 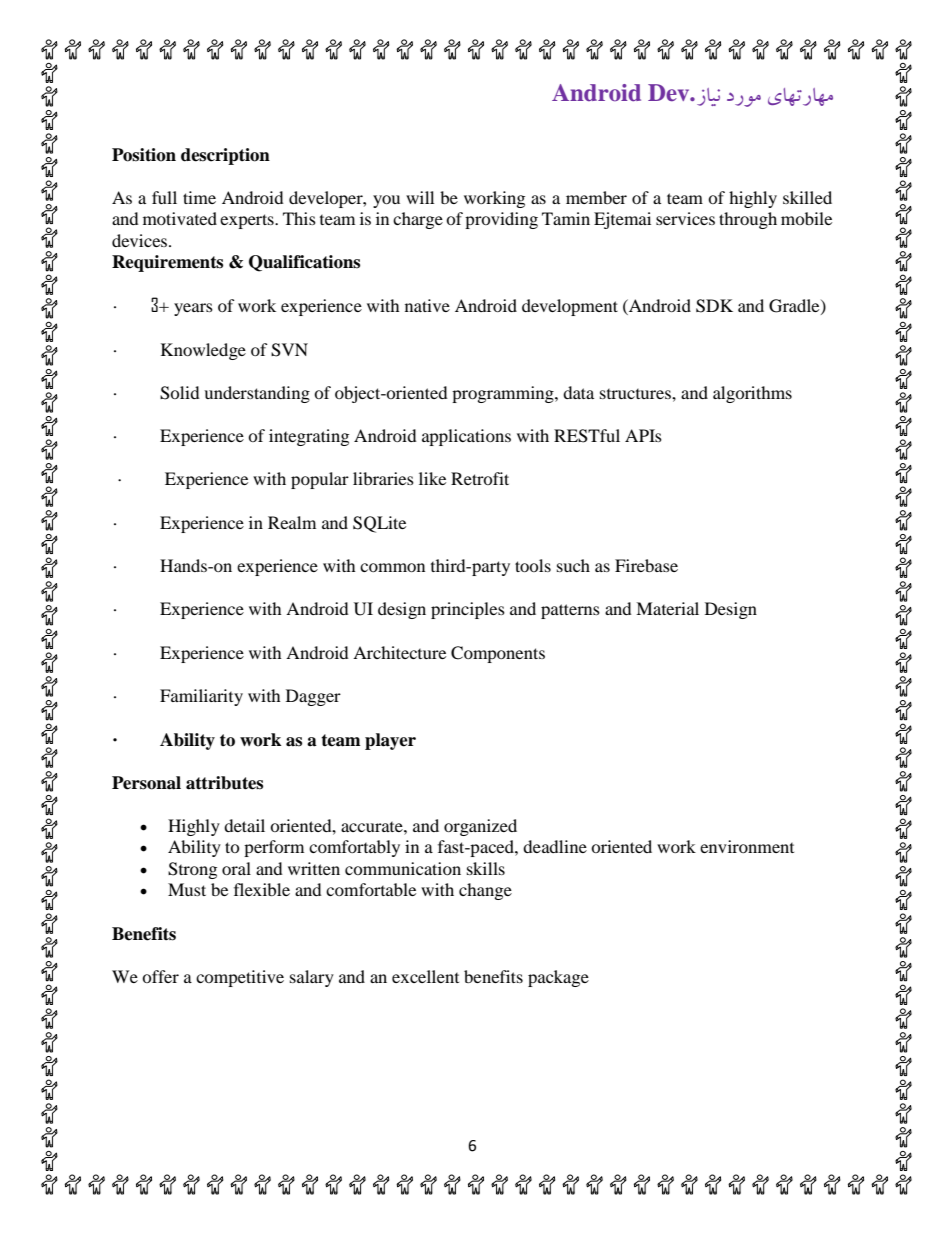 I want to click on competitive, so click(x=240, y=978).
